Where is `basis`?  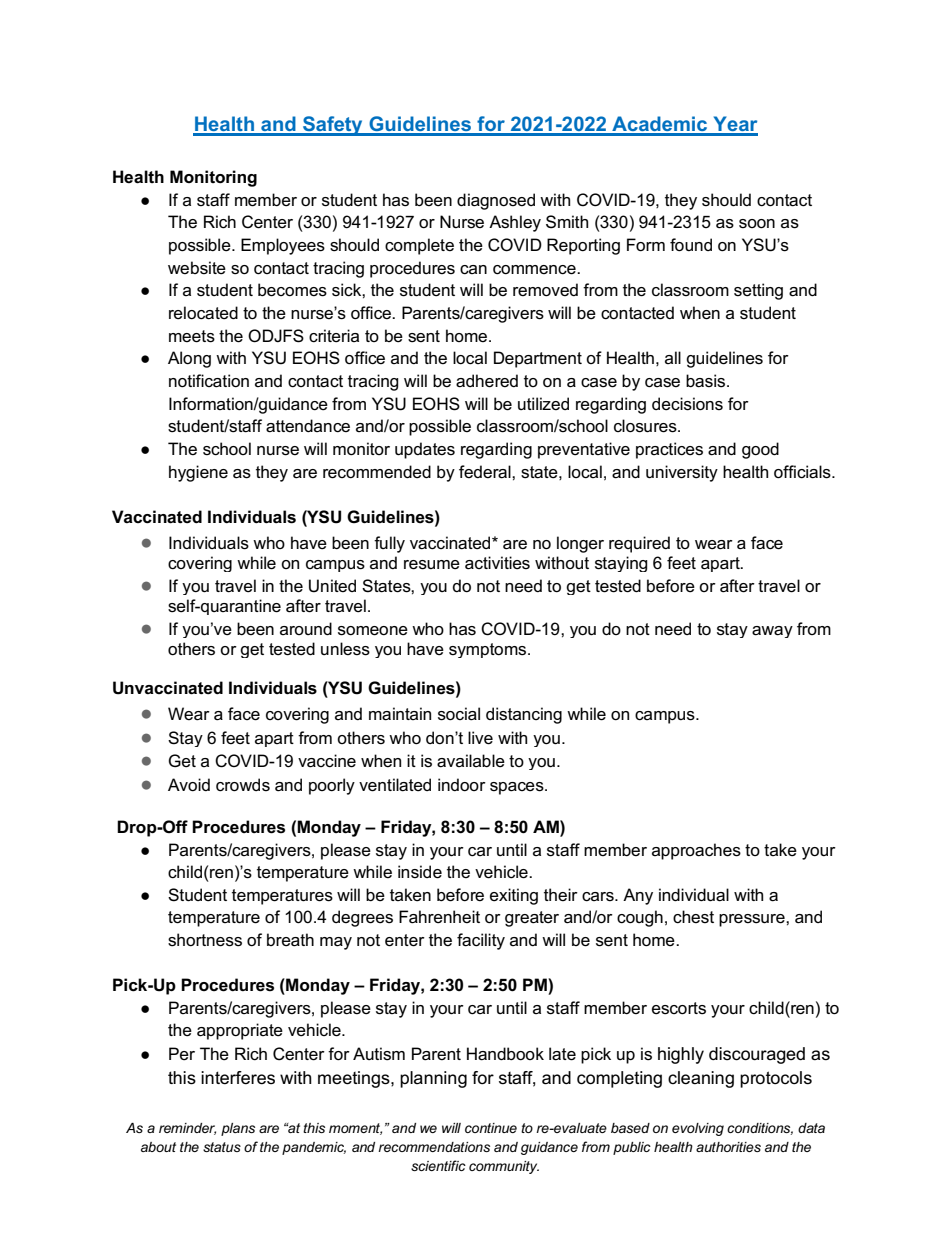
basis is located at coordinates (707, 381).
